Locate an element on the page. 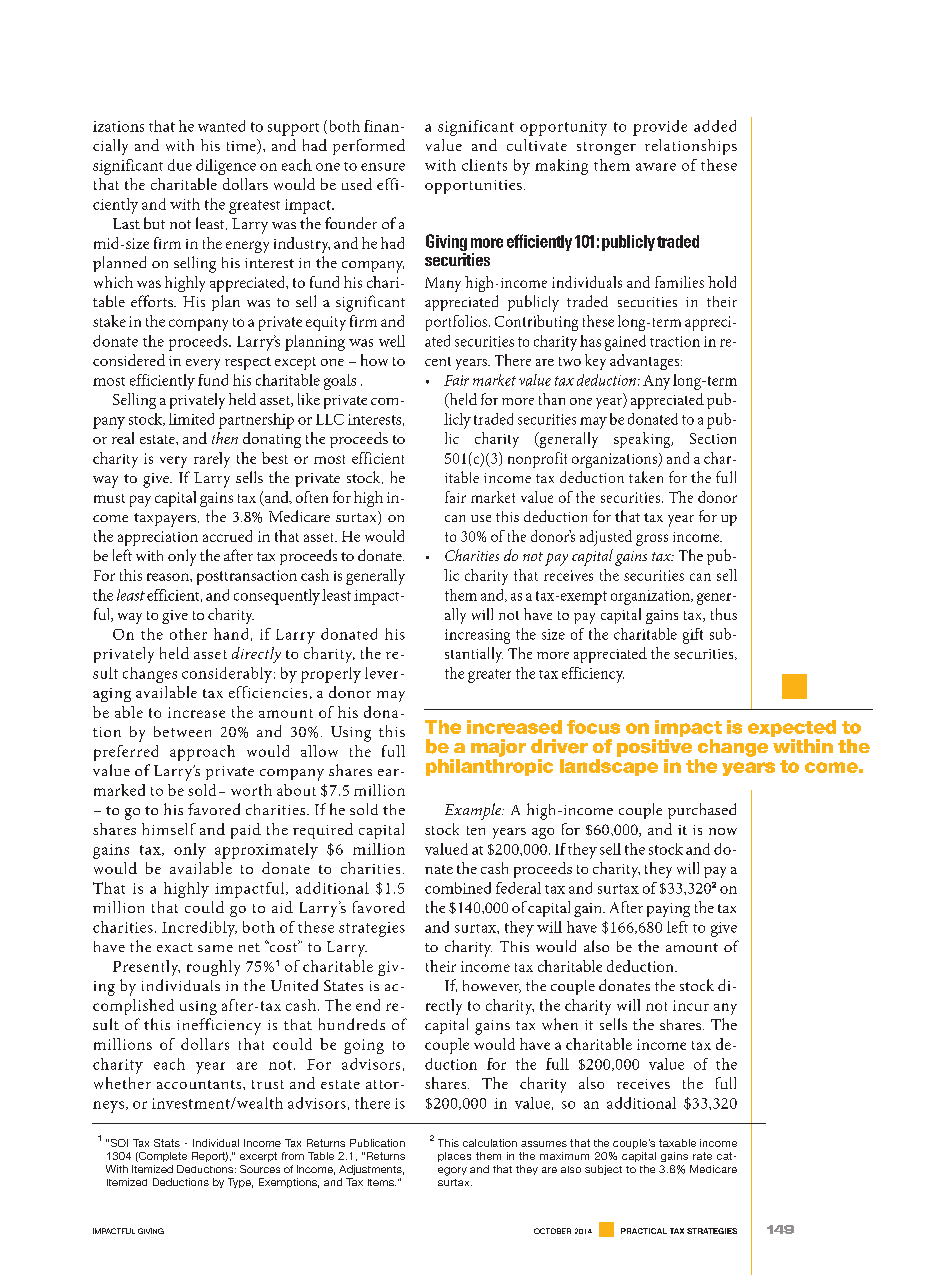 This document has width=952, height=1275. paying is located at coordinates (668, 910).
